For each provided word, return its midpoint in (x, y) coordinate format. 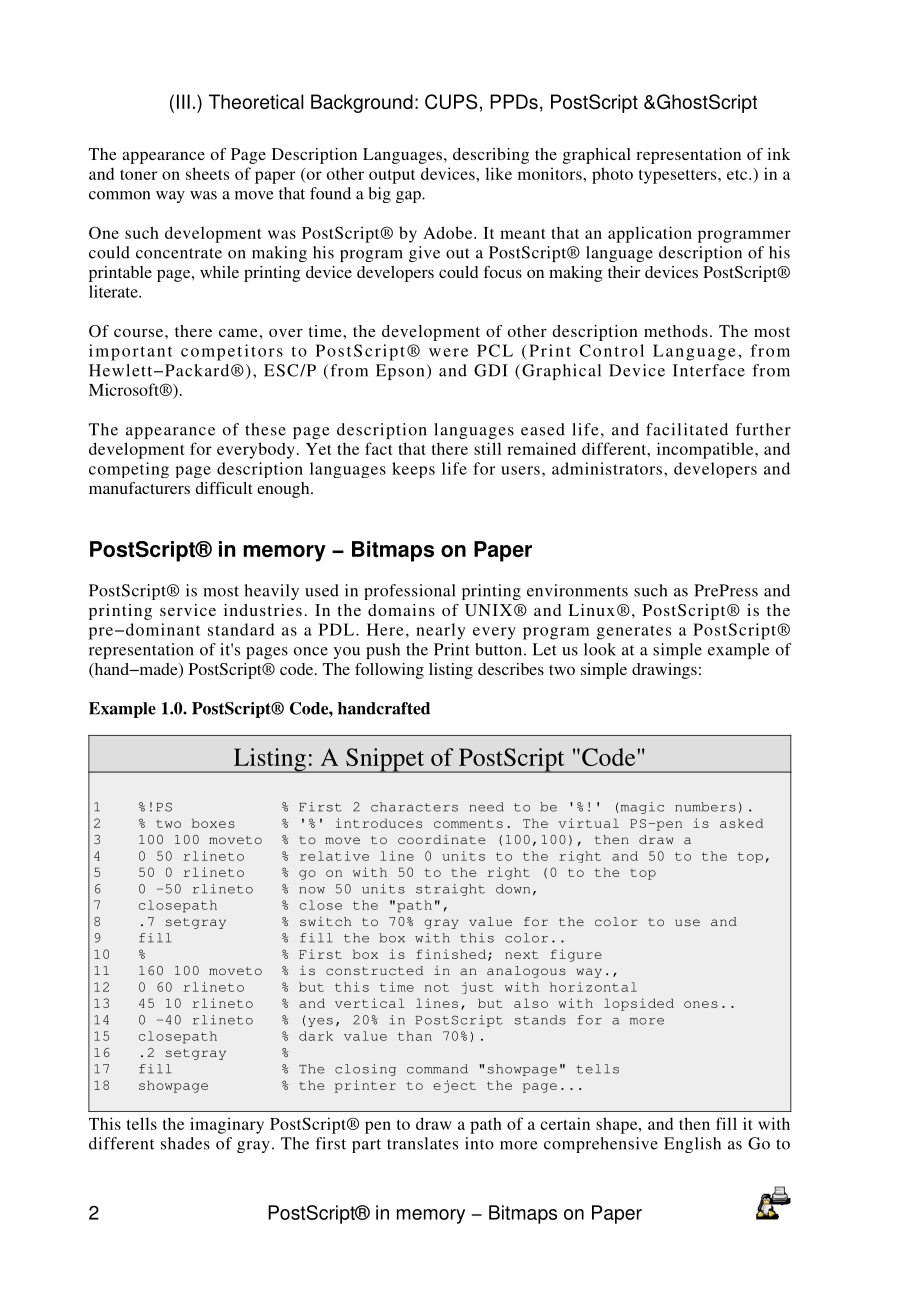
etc (738, 175)
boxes (213, 823)
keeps (413, 470)
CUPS (451, 101)
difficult (223, 488)
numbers (705, 807)
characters (414, 807)
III (183, 101)
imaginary (227, 1125)
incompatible (706, 450)
